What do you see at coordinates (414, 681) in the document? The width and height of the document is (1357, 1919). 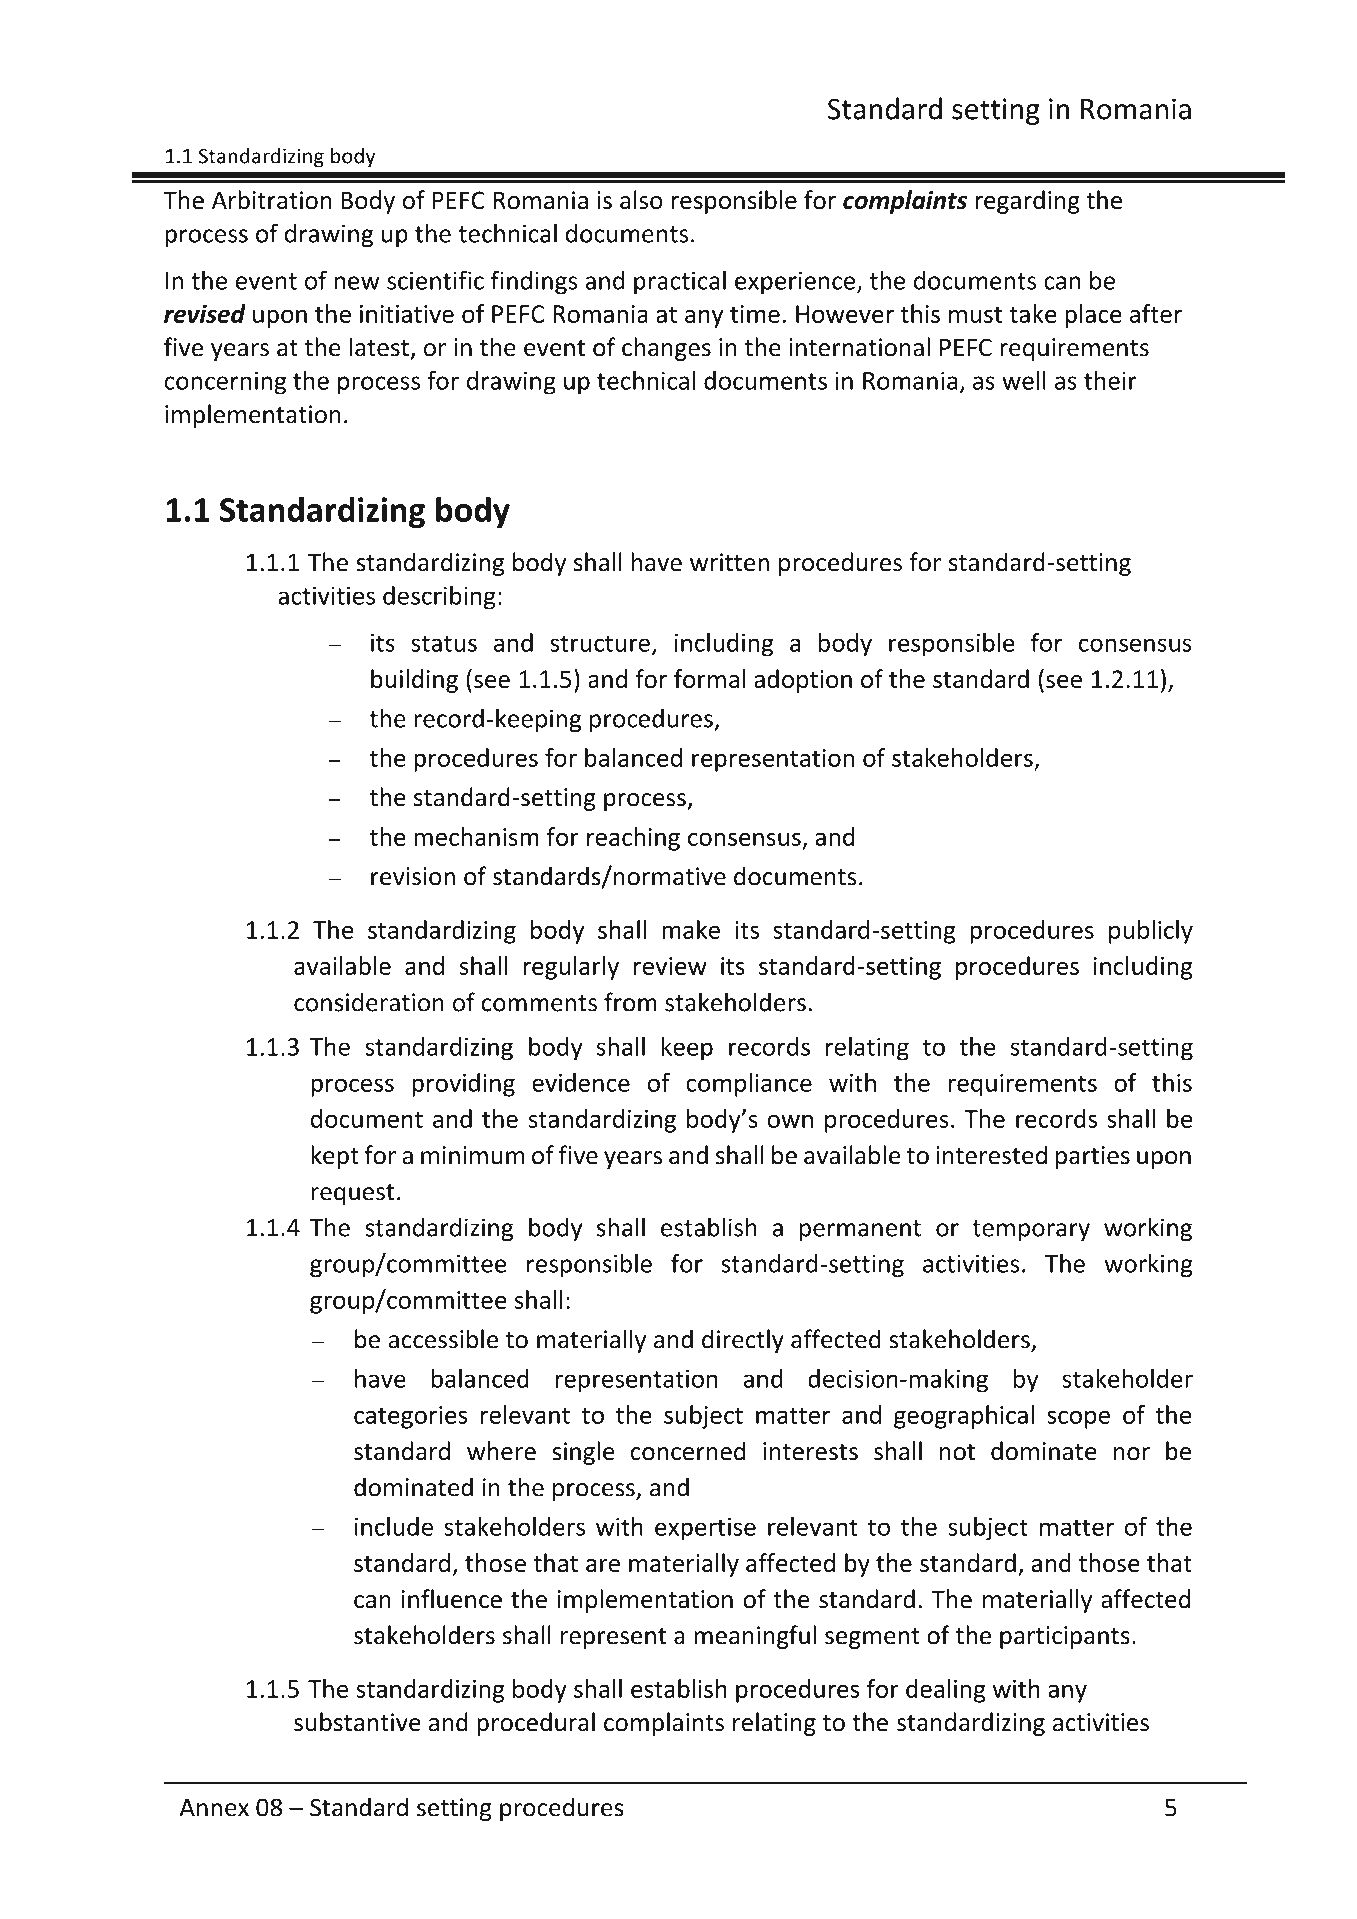 I see `building` at bounding box center [414, 681].
